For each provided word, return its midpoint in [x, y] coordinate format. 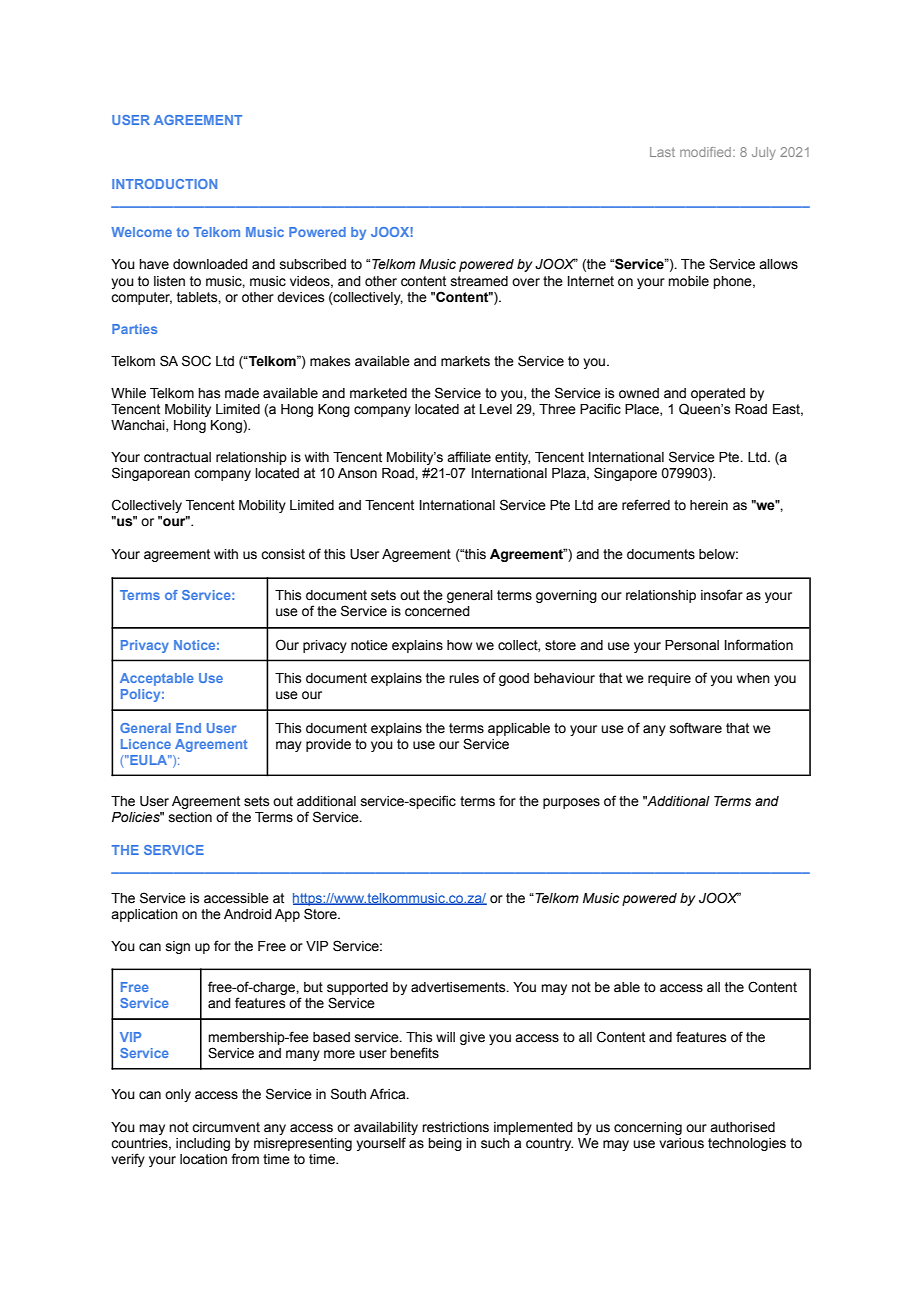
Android [248, 914]
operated [718, 394]
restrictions [455, 1127]
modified [707, 152]
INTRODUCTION [164, 184]
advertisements [459, 987]
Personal [692, 645]
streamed [479, 281]
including [203, 1144]
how [459, 645]
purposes [571, 803]
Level [496, 409]
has [209, 393]
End [188, 728]
